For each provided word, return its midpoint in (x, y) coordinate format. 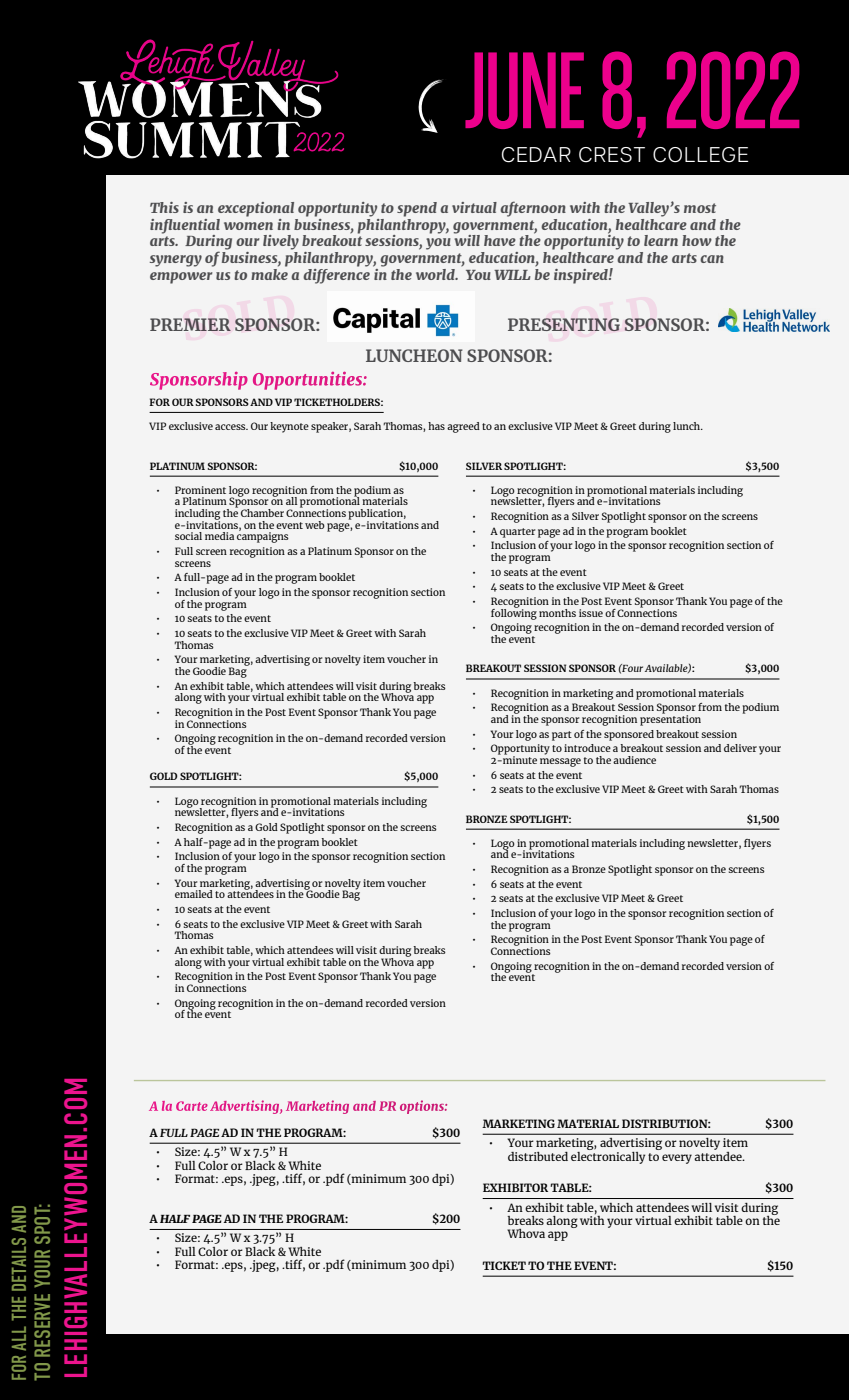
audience (634, 760)
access (231, 427)
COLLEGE (700, 155)
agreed (463, 427)
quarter (517, 533)
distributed (538, 1156)
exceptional (256, 209)
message (560, 762)
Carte (192, 1106)
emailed (194, 894)
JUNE (524, 90)
